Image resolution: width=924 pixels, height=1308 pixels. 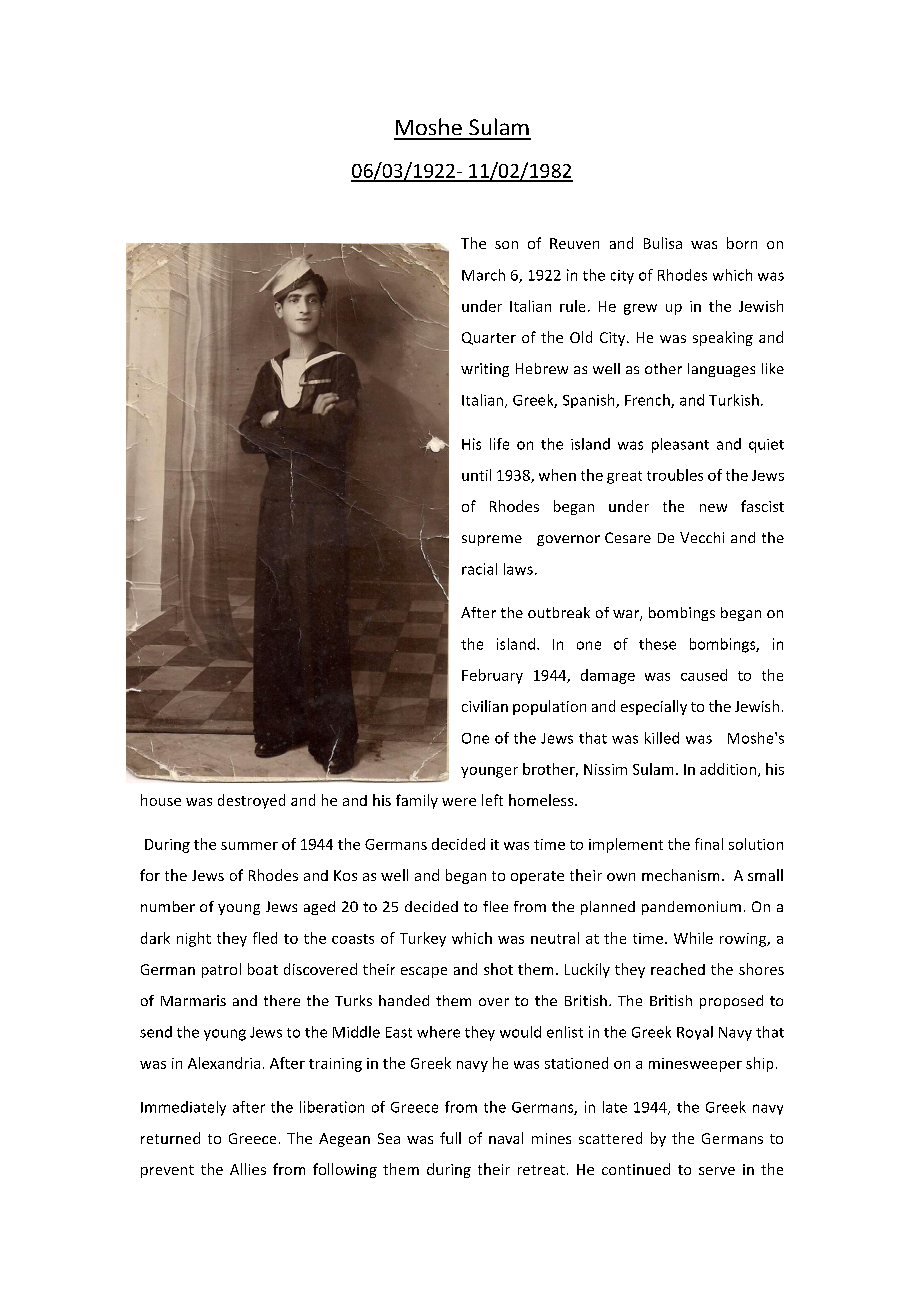 I want to click on While, so click(x=693, y=938).
